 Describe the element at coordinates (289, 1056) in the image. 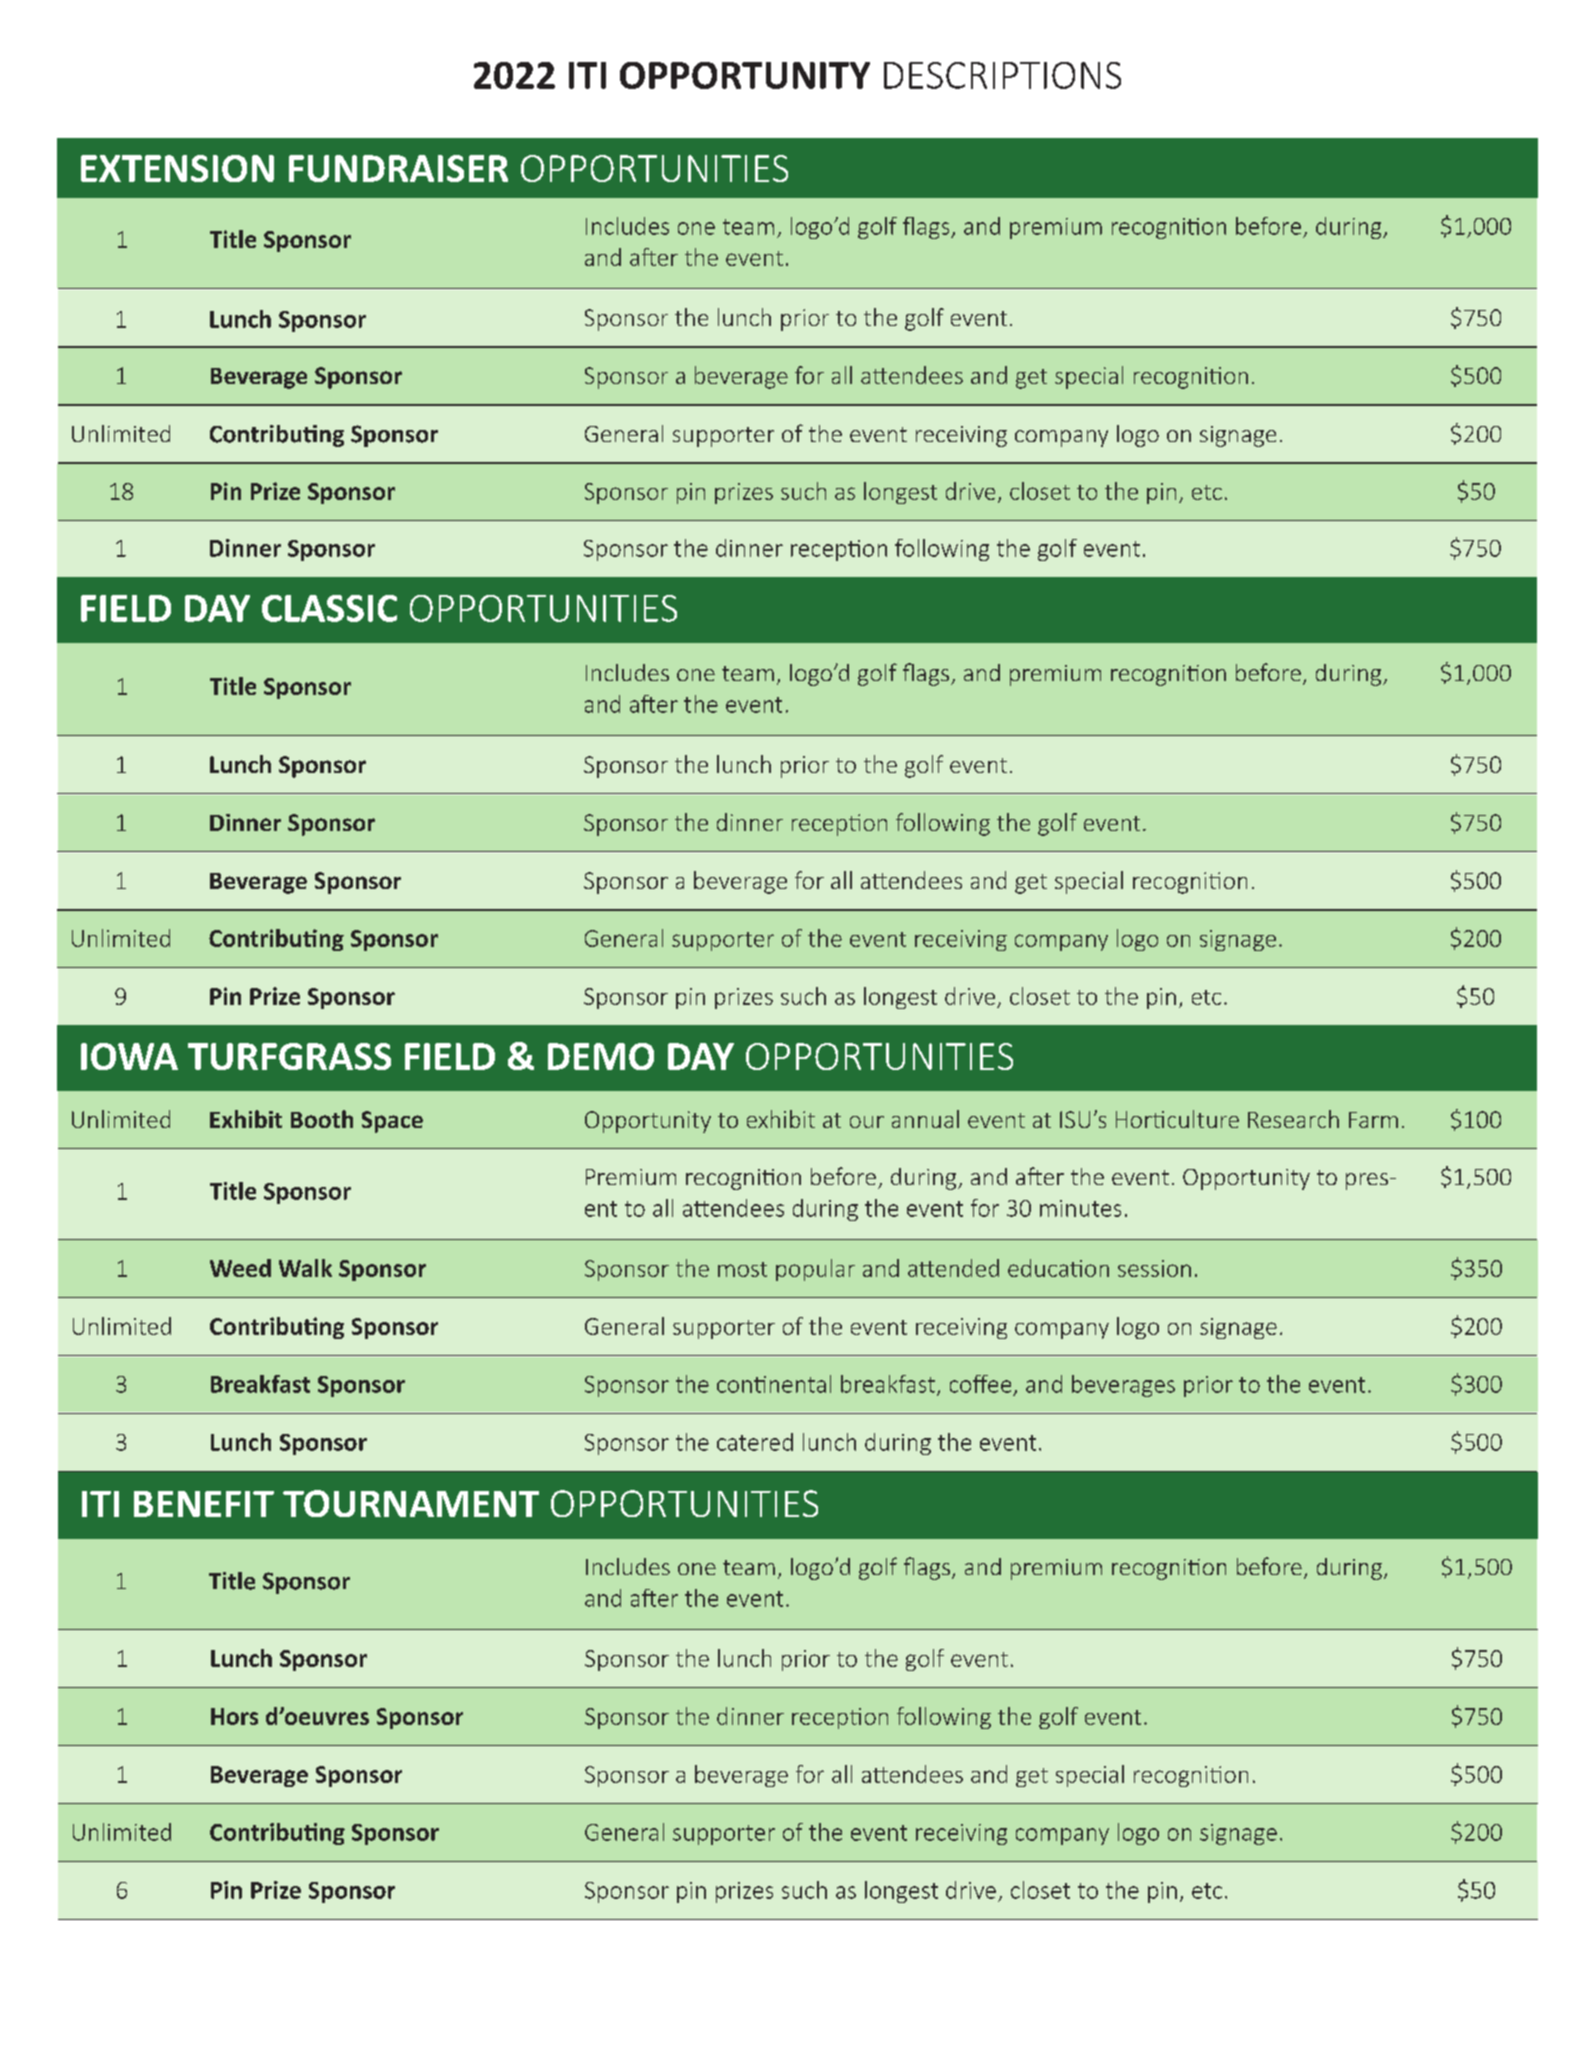

I see `TURFGRASS` at that location.
